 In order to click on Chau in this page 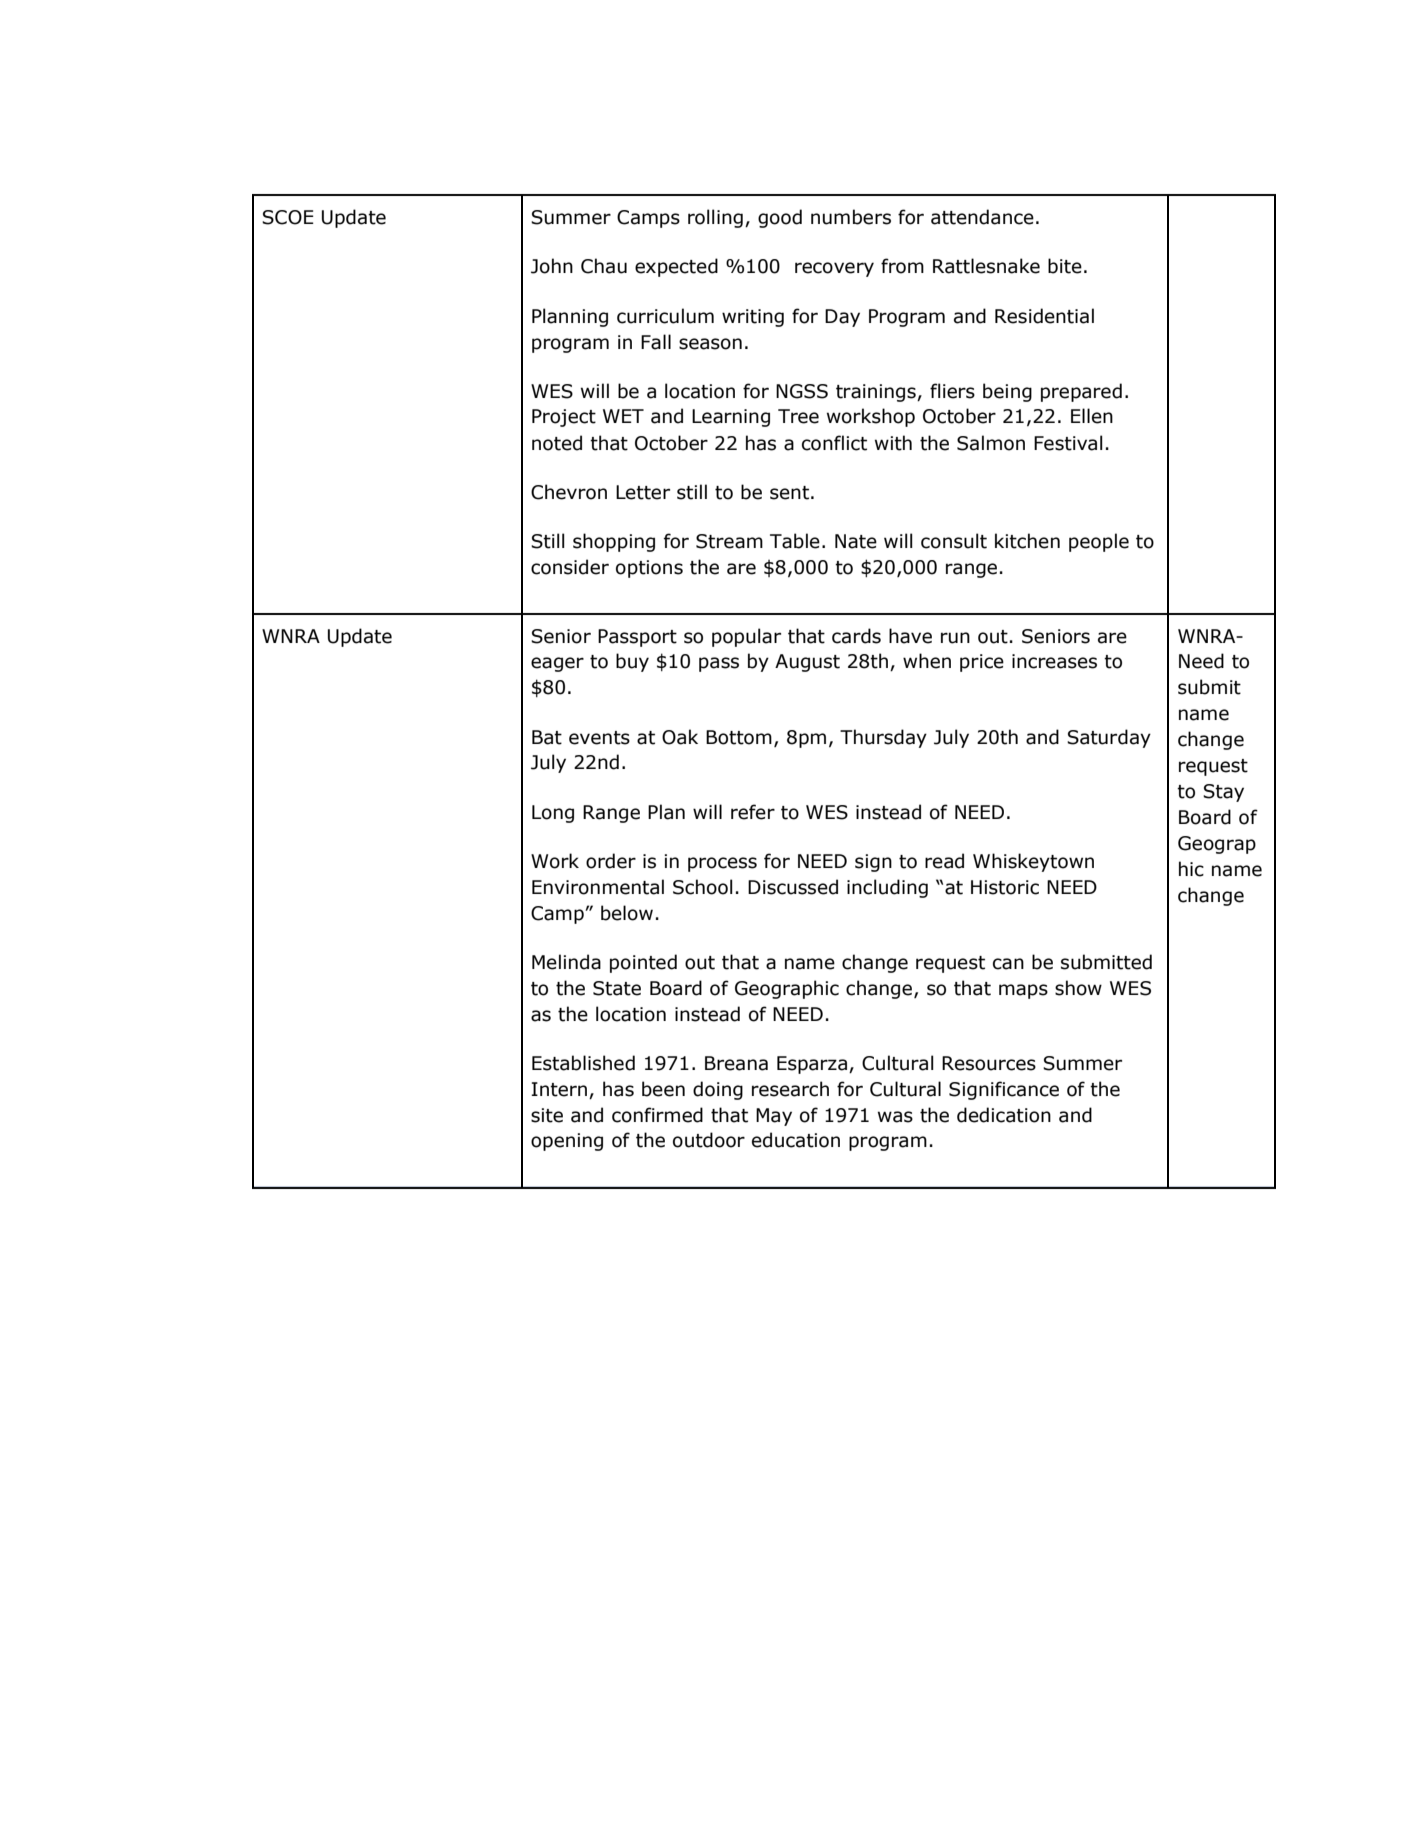, I will do `click(604, 266)`.
